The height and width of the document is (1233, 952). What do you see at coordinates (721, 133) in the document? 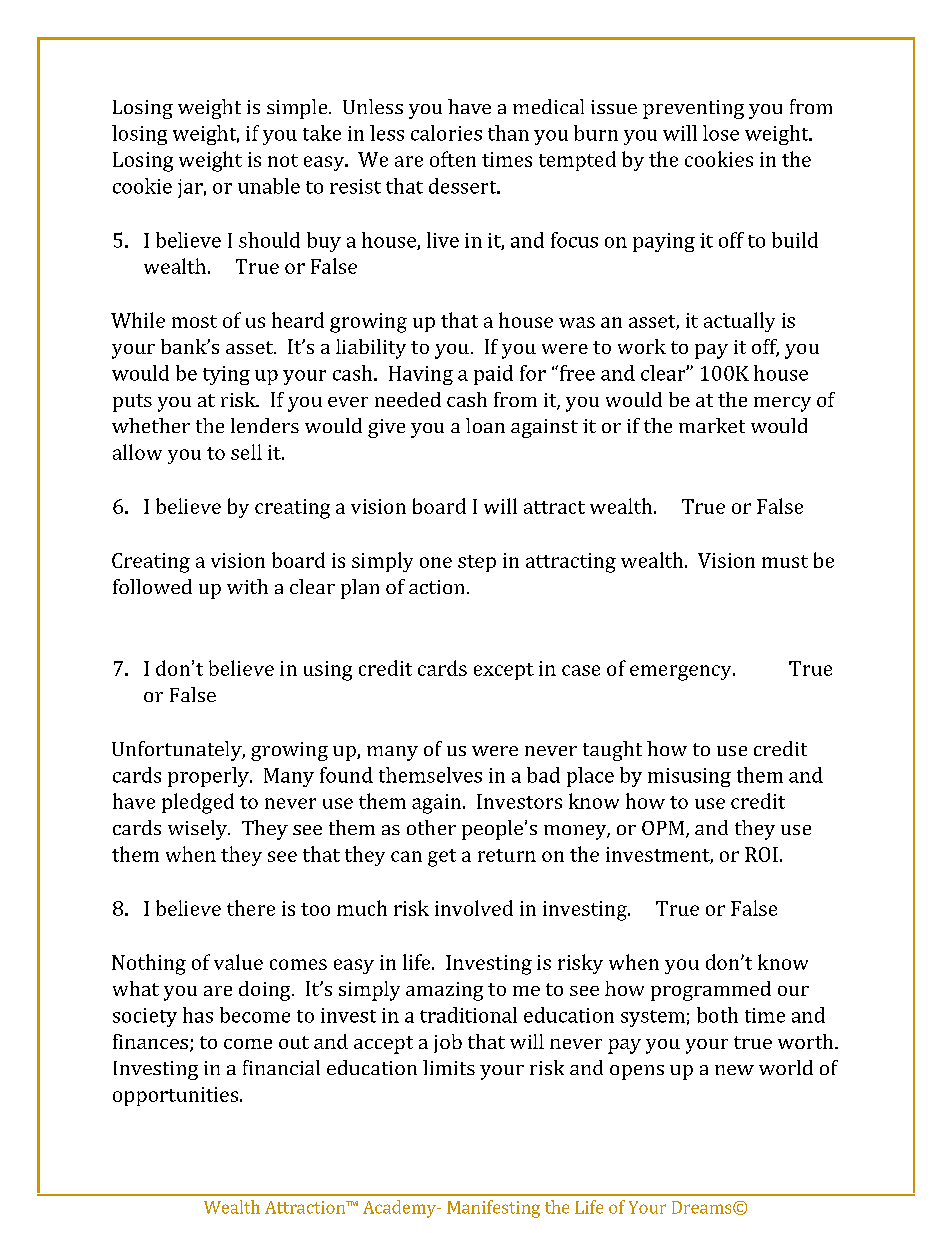
I see `lose` at bounding box center [721, 133].
